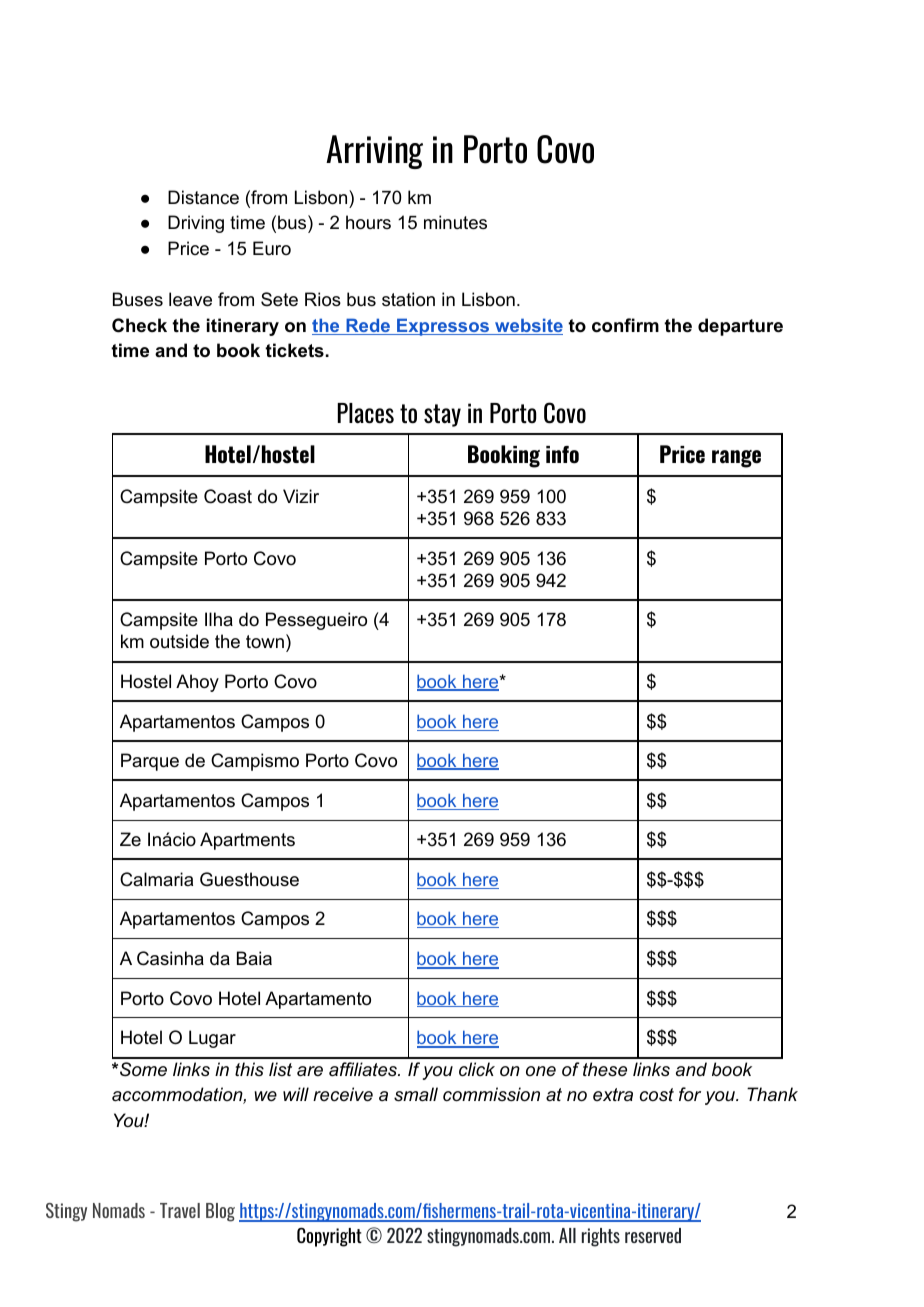  I want to click on Guesthouse, so click(249, 879).
